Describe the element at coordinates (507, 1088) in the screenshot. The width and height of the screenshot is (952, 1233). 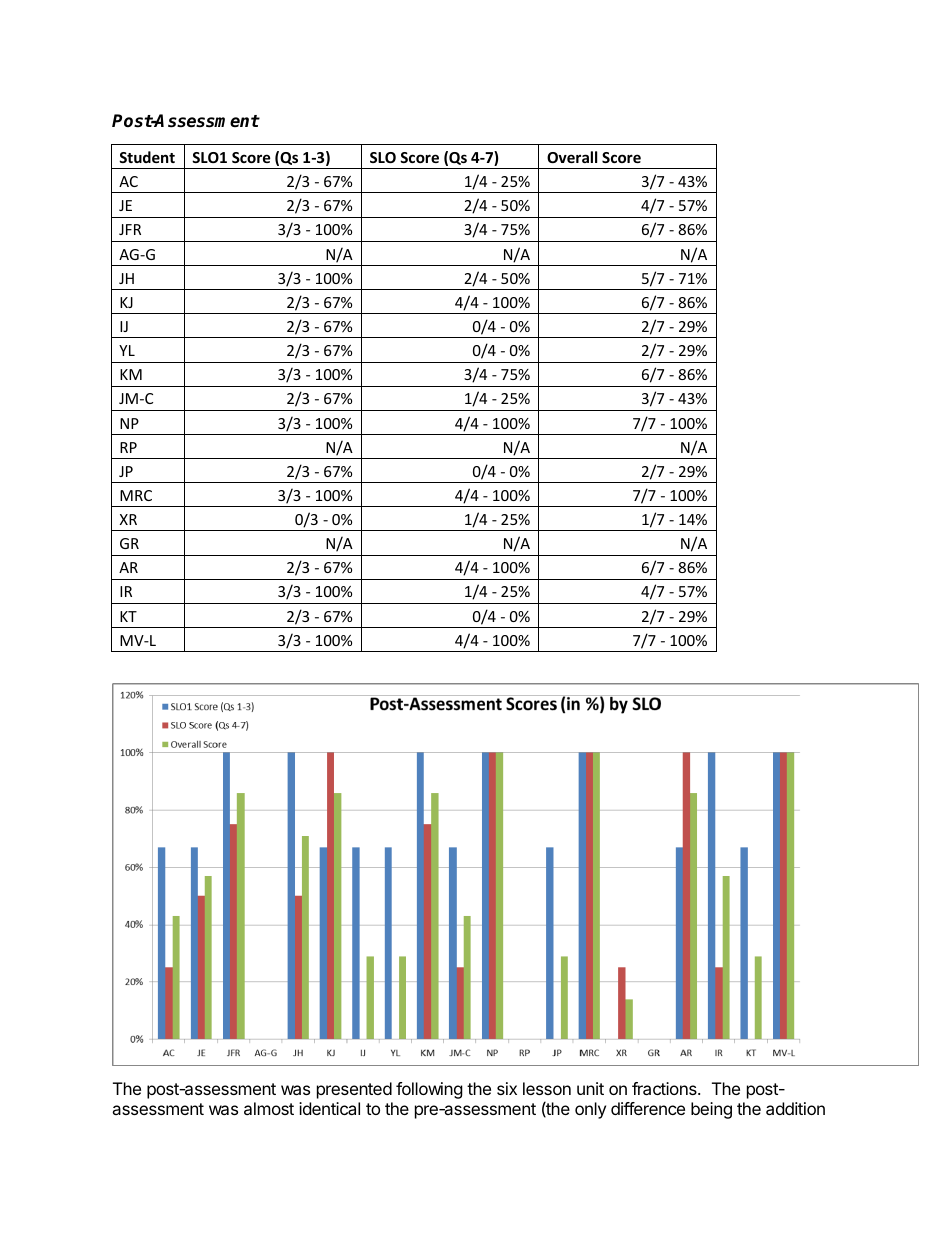
I see `six` at that location.
